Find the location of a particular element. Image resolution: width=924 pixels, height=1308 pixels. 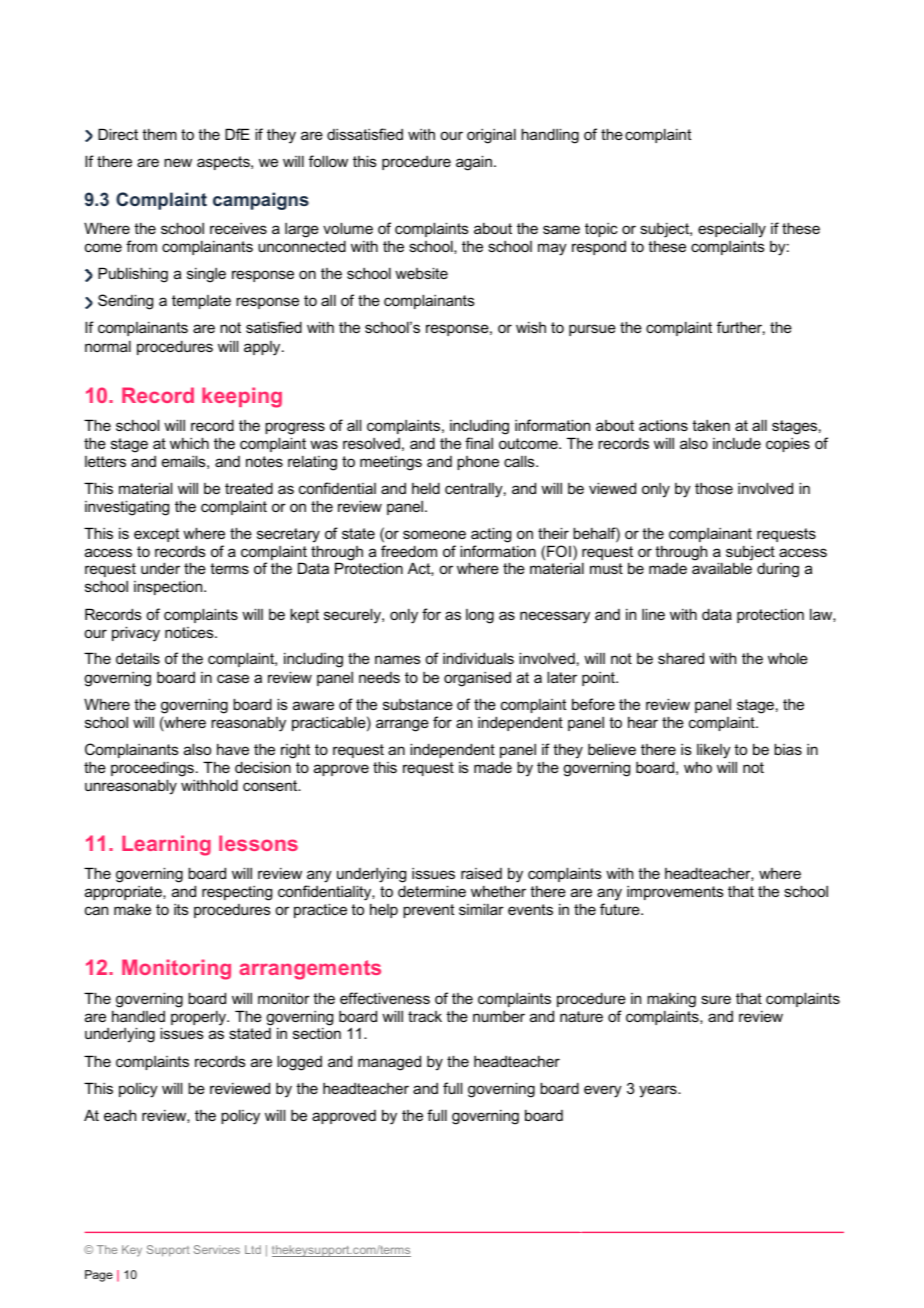

taken is located at coordinates (711, 425).
